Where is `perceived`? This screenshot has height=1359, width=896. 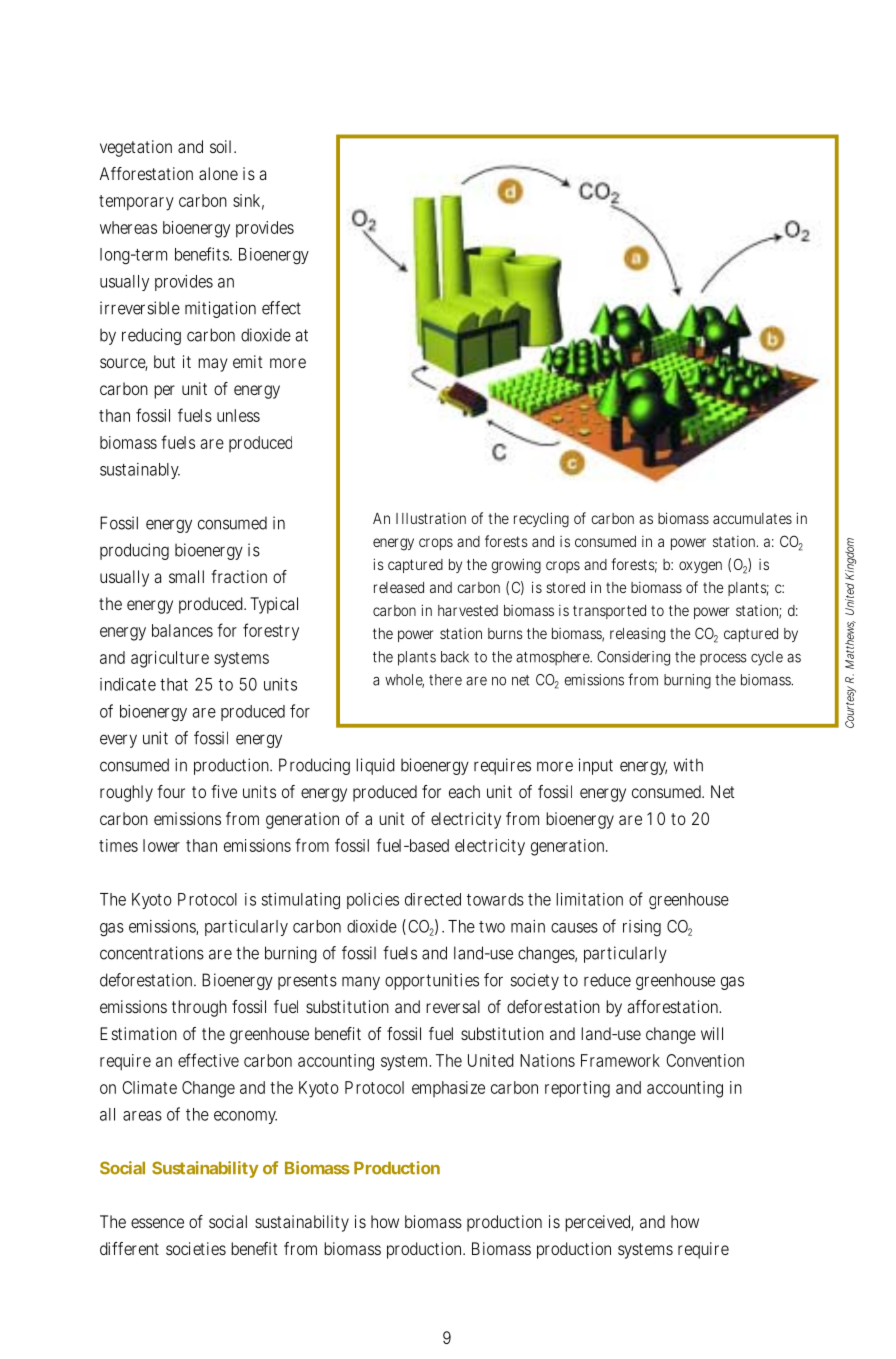
perceived is located at coordinates (598, 1223).
